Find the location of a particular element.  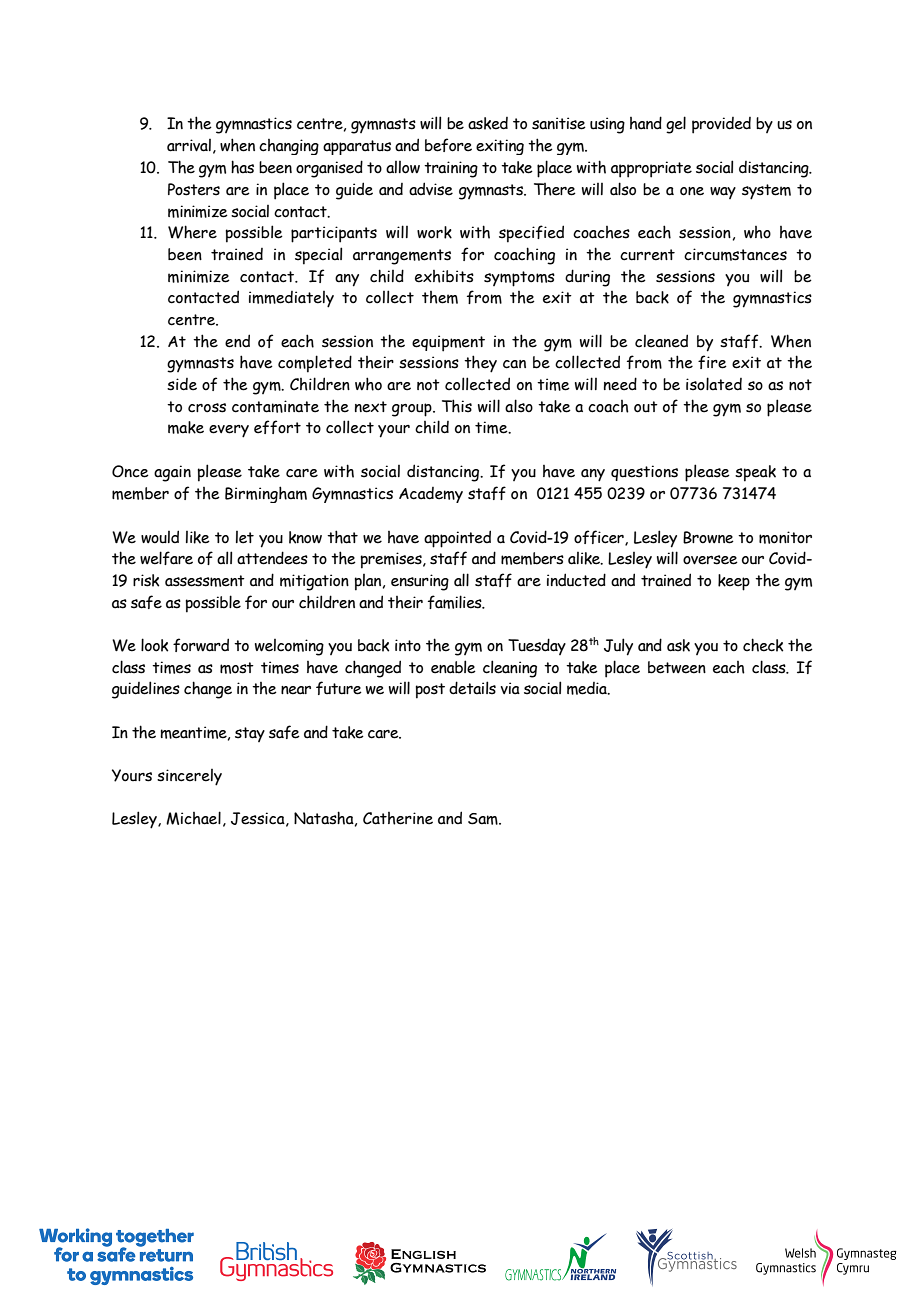

provided is located at coordinates (721, 125).
